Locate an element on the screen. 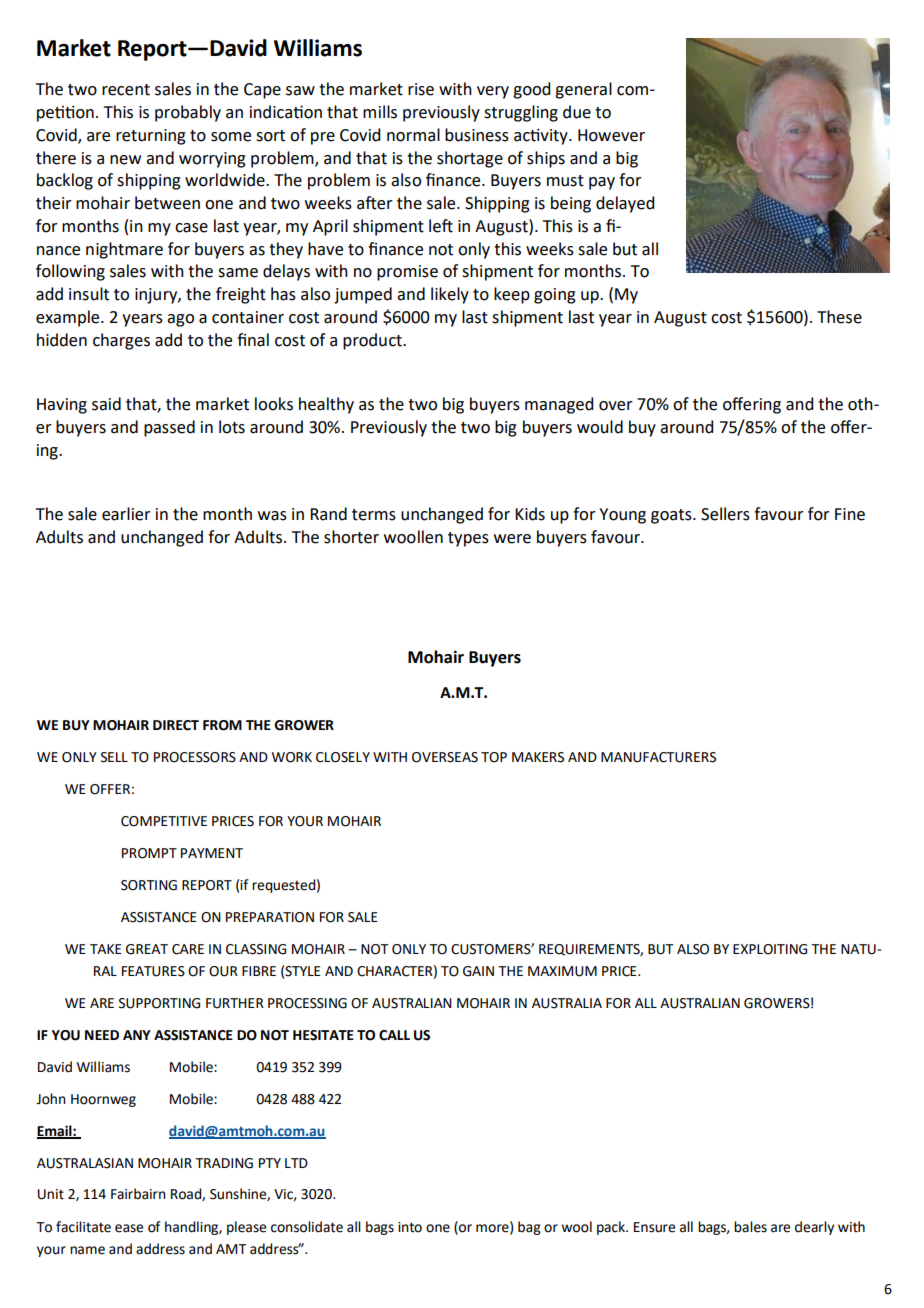  product is located at coordinates (373, 341).
